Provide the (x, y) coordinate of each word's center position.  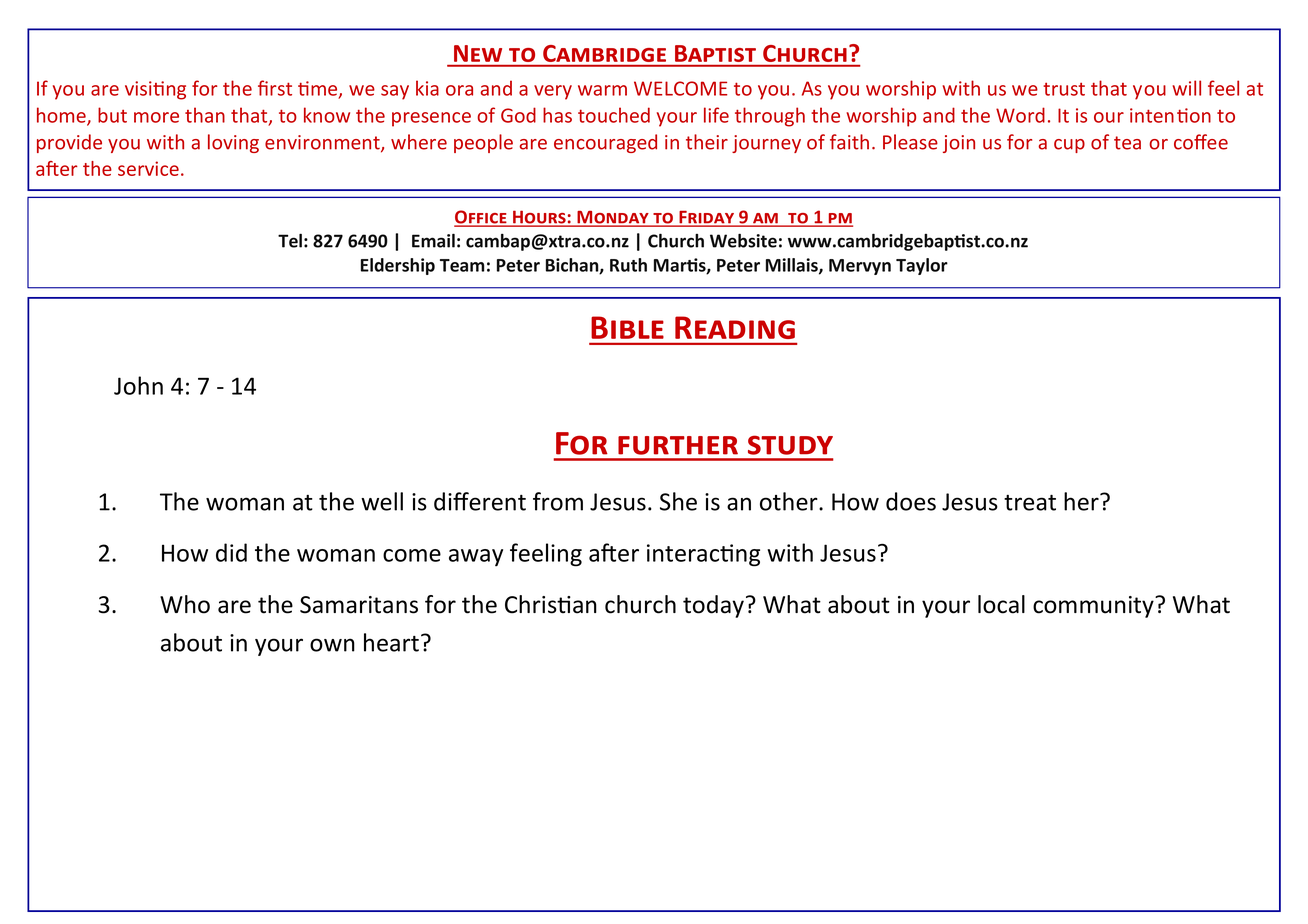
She (678, 501)
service (148, 168)
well (382, 501)
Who (185, 604)
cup (1069, 146)
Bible (627, 327)
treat (1030, 503)
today (713, 606)
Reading (735, 327)
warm (602, 90)
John (138, 385)
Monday (613, 218)
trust (1064, 89)
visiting (155, 90)
